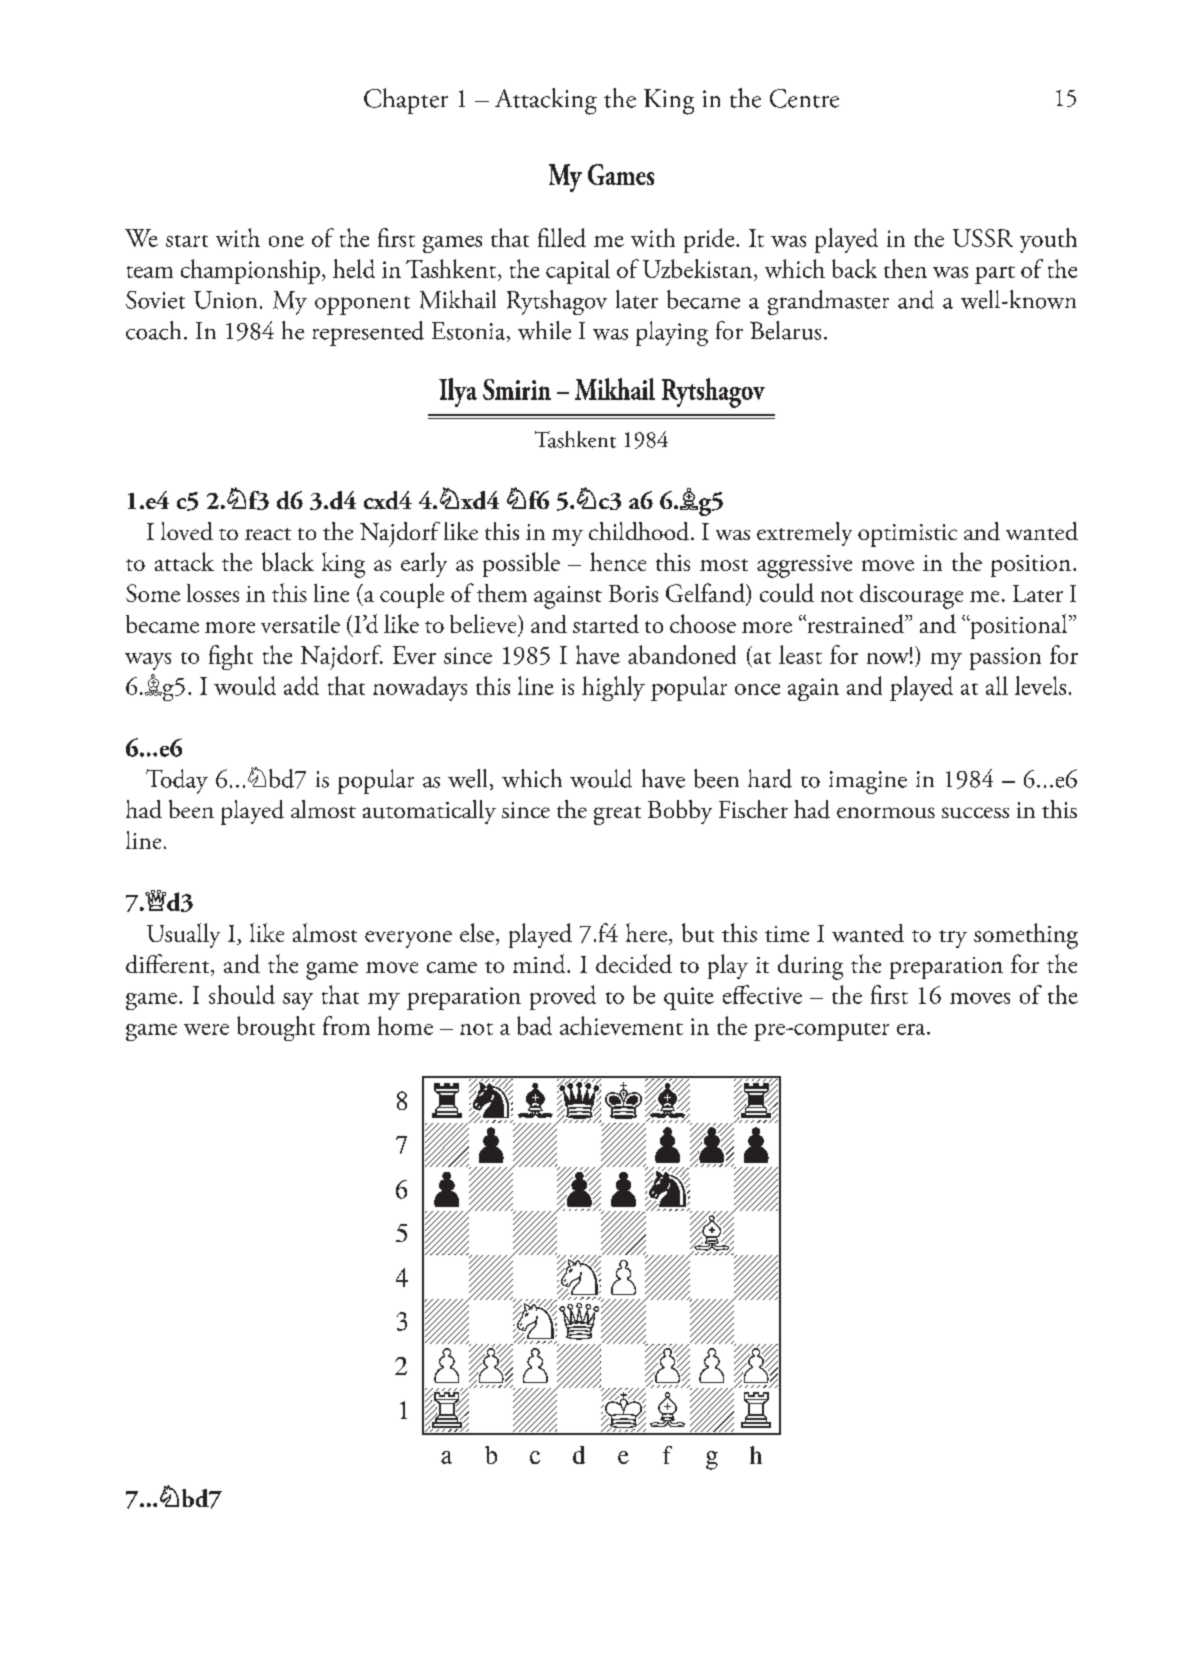  What do you see at coordinates (242, 994) in the screenshot?
I see `should` at bounding box center [242, 994].
